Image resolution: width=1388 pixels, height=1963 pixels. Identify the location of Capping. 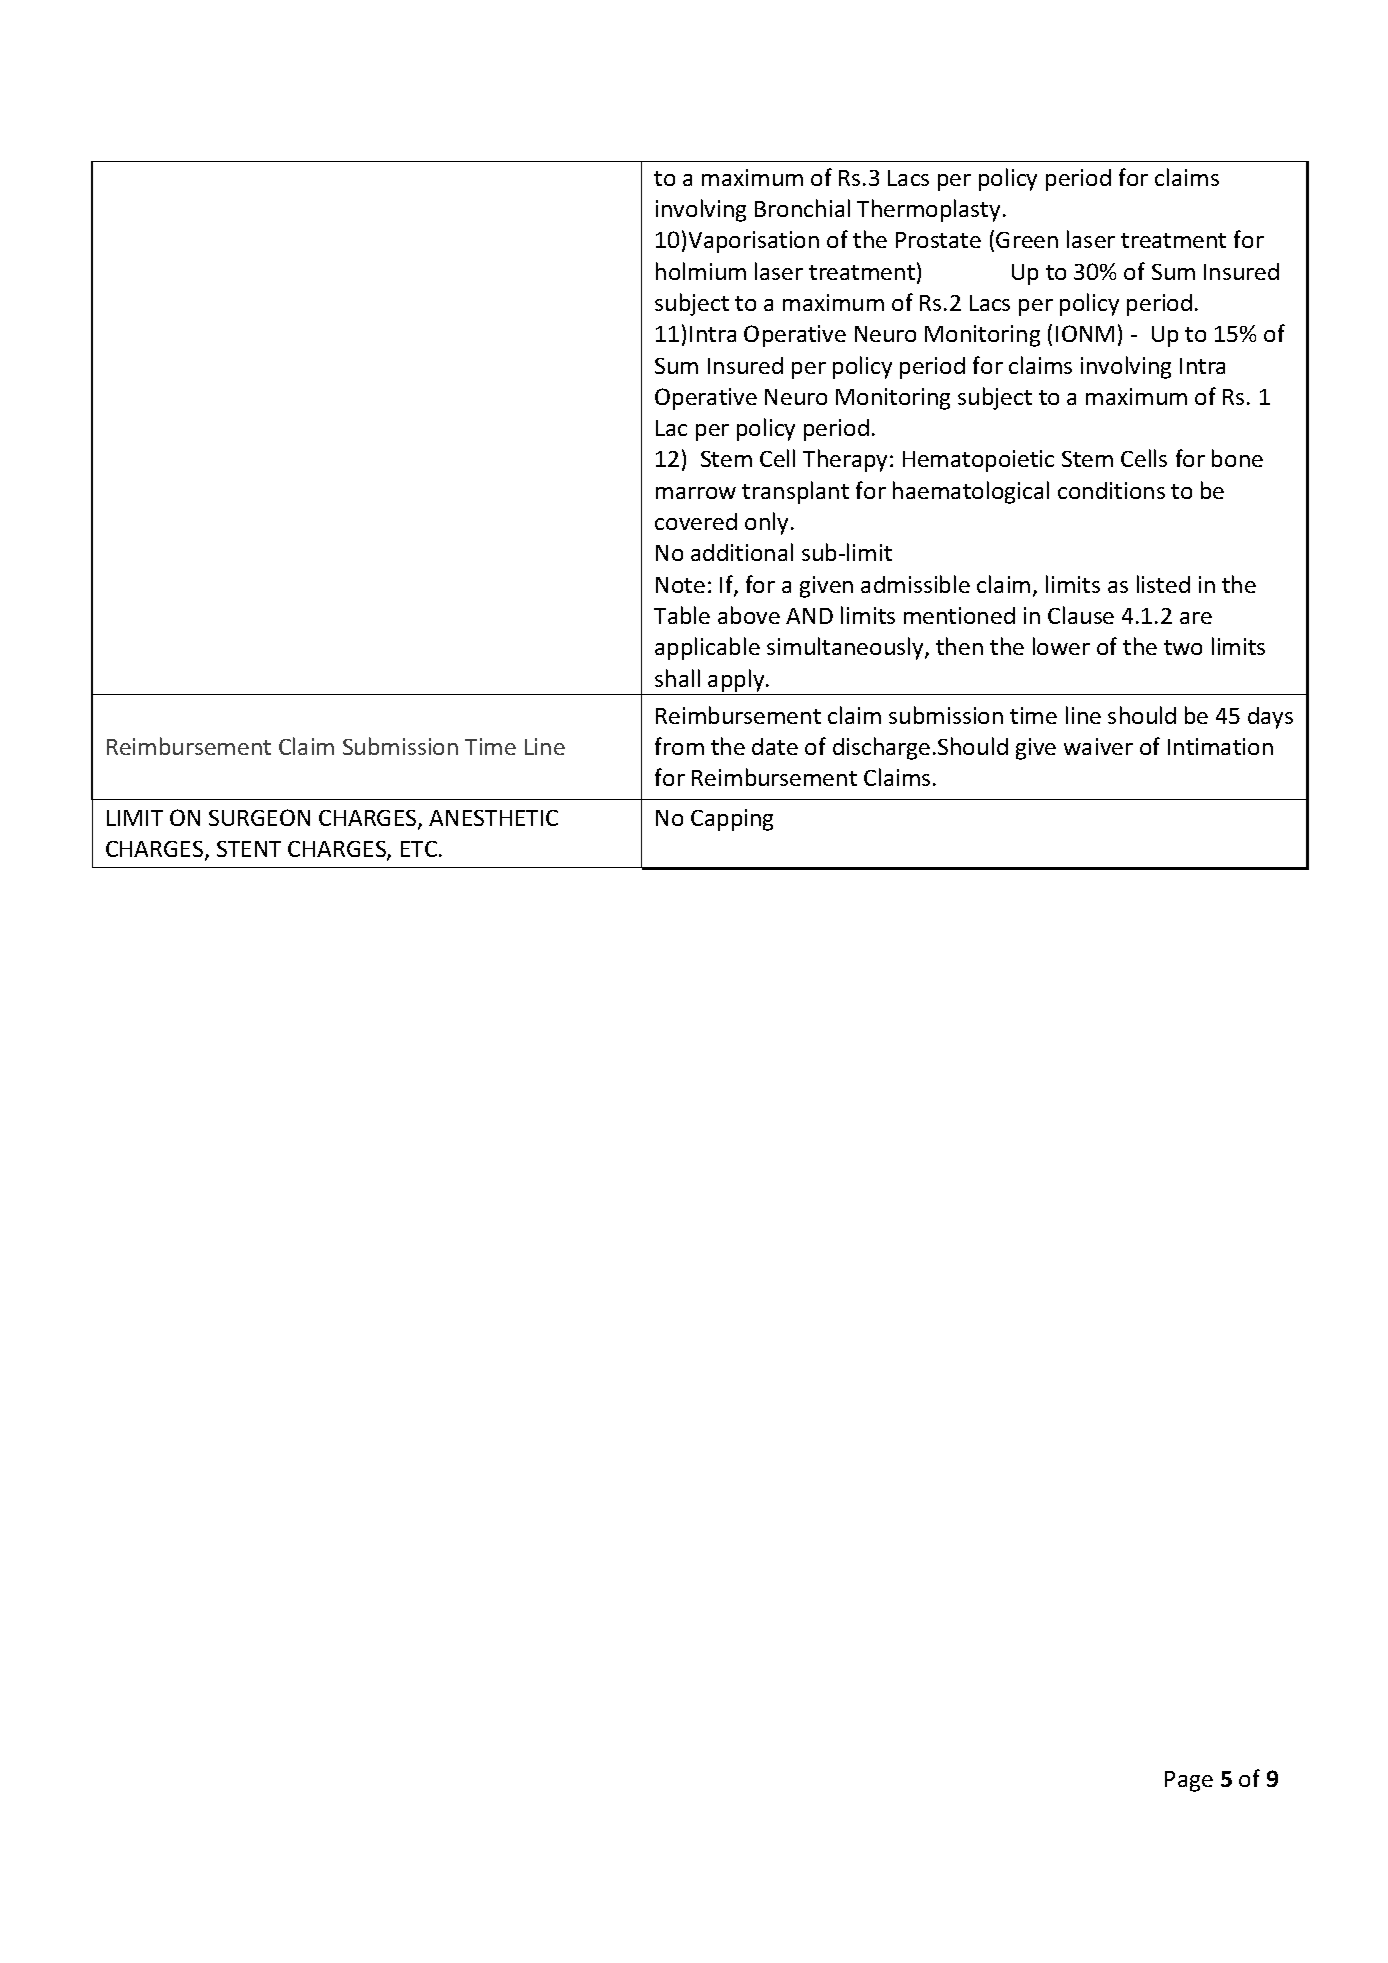
(732, 820).
